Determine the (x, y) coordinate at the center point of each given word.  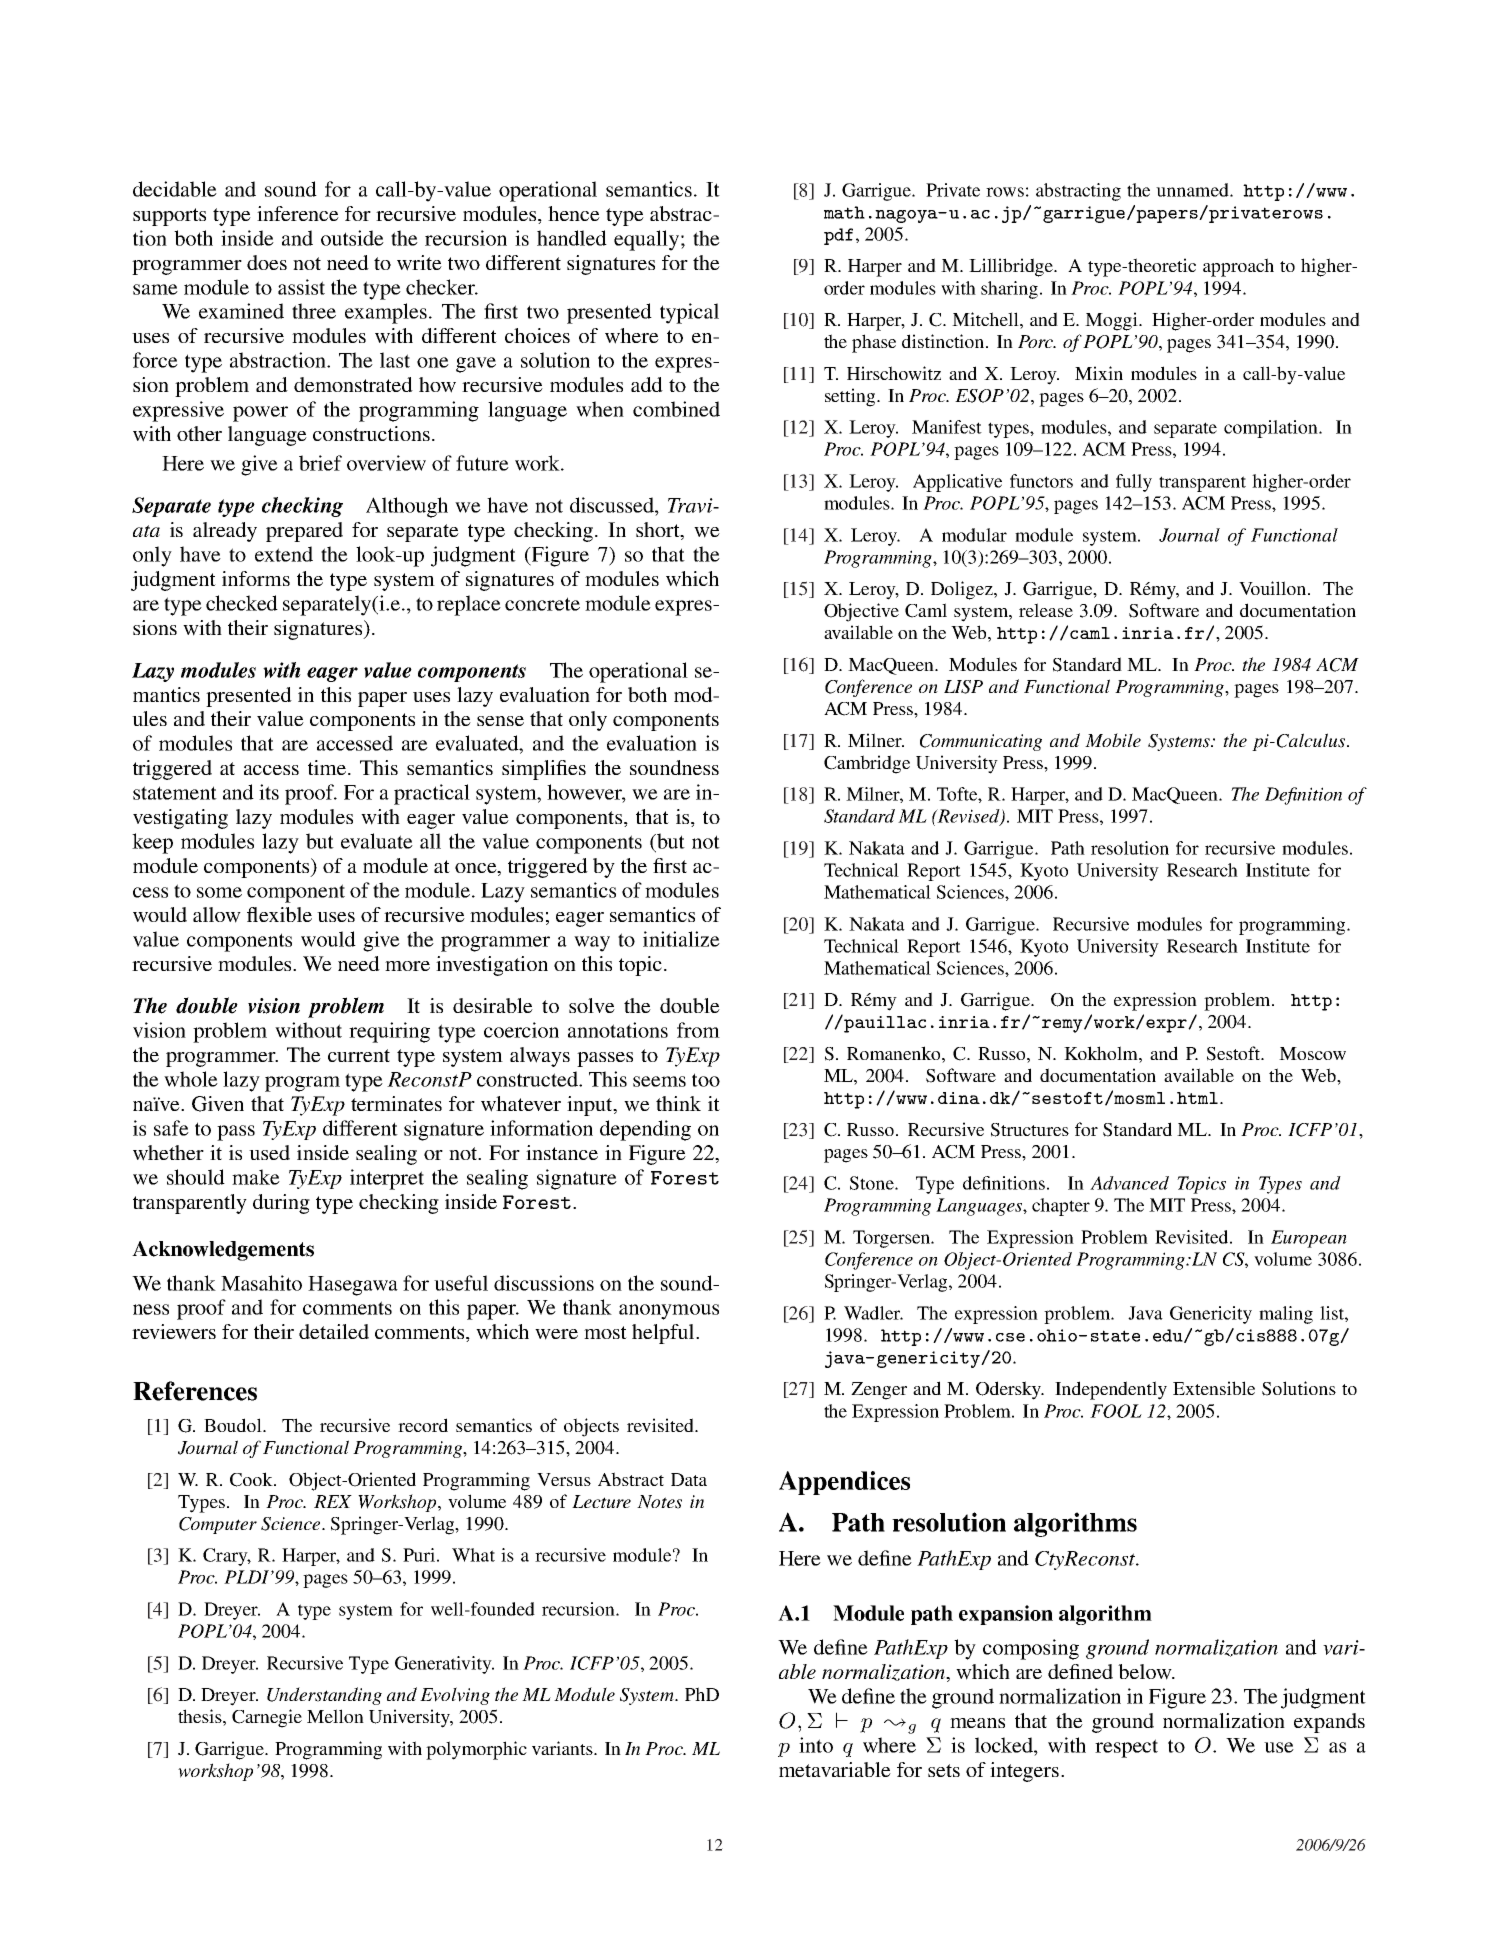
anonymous (669, 1312)
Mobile (1113, 740)
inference (298, 213)
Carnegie (267, 1718)
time (328, 767)
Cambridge (867, 764)
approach (1238, 267)
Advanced (1129, 1183)
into (816, 1745)
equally (646, 240)
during (281, 1204)
